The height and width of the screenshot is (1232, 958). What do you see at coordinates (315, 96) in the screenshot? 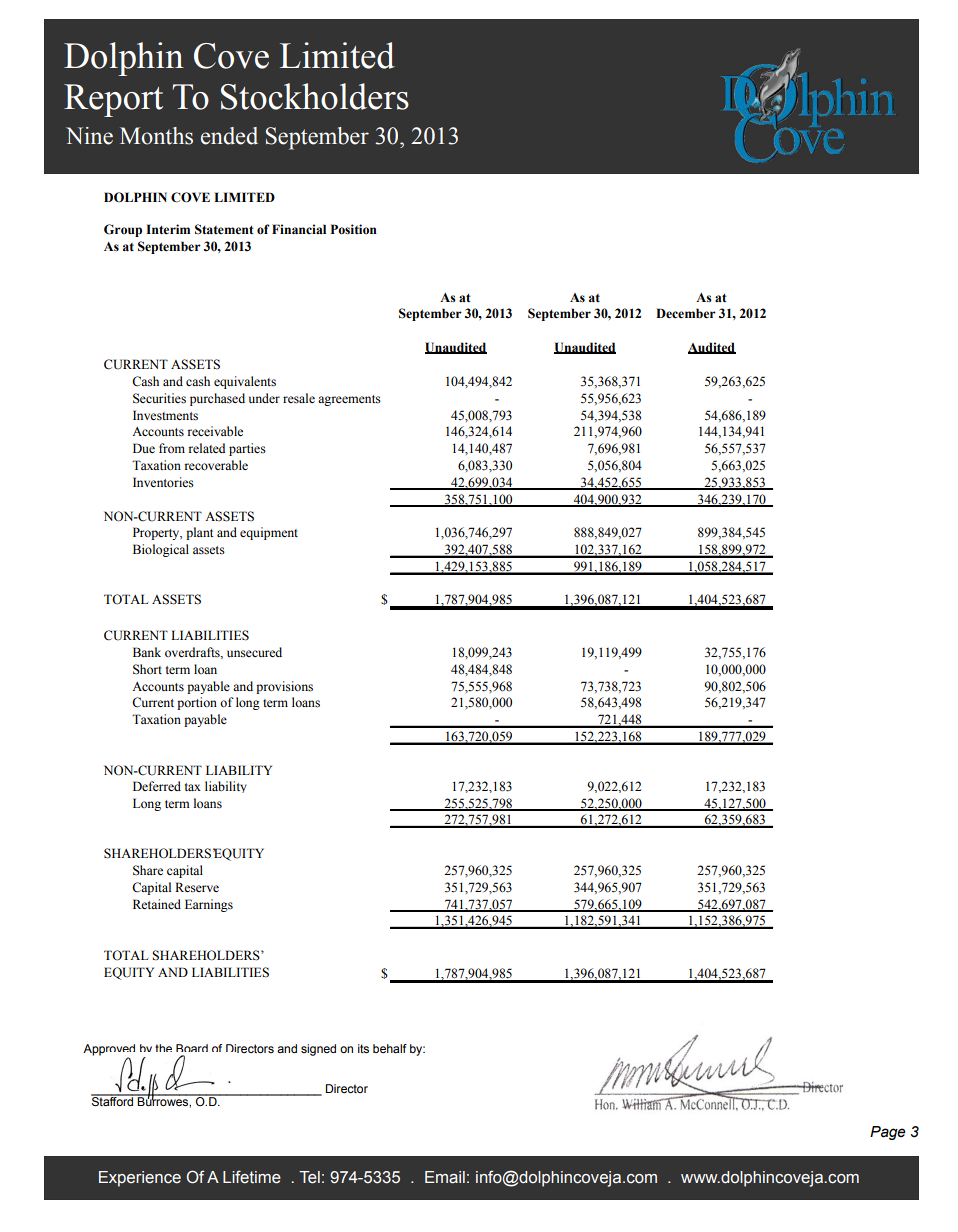
I see `Stockholders` at bounding box center [315, 96].
